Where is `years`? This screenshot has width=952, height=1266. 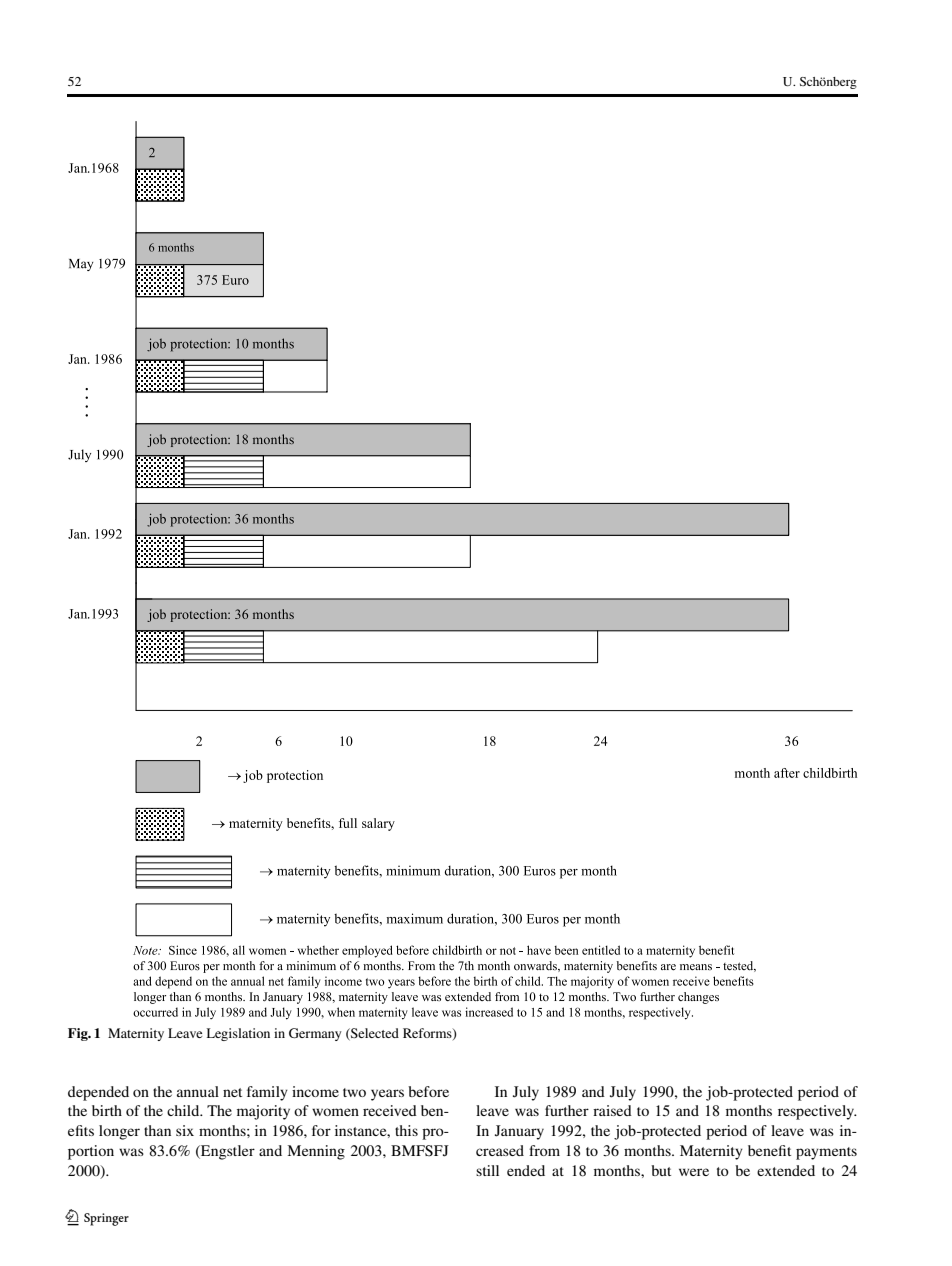
years is located at coordinates (387, 1095).
